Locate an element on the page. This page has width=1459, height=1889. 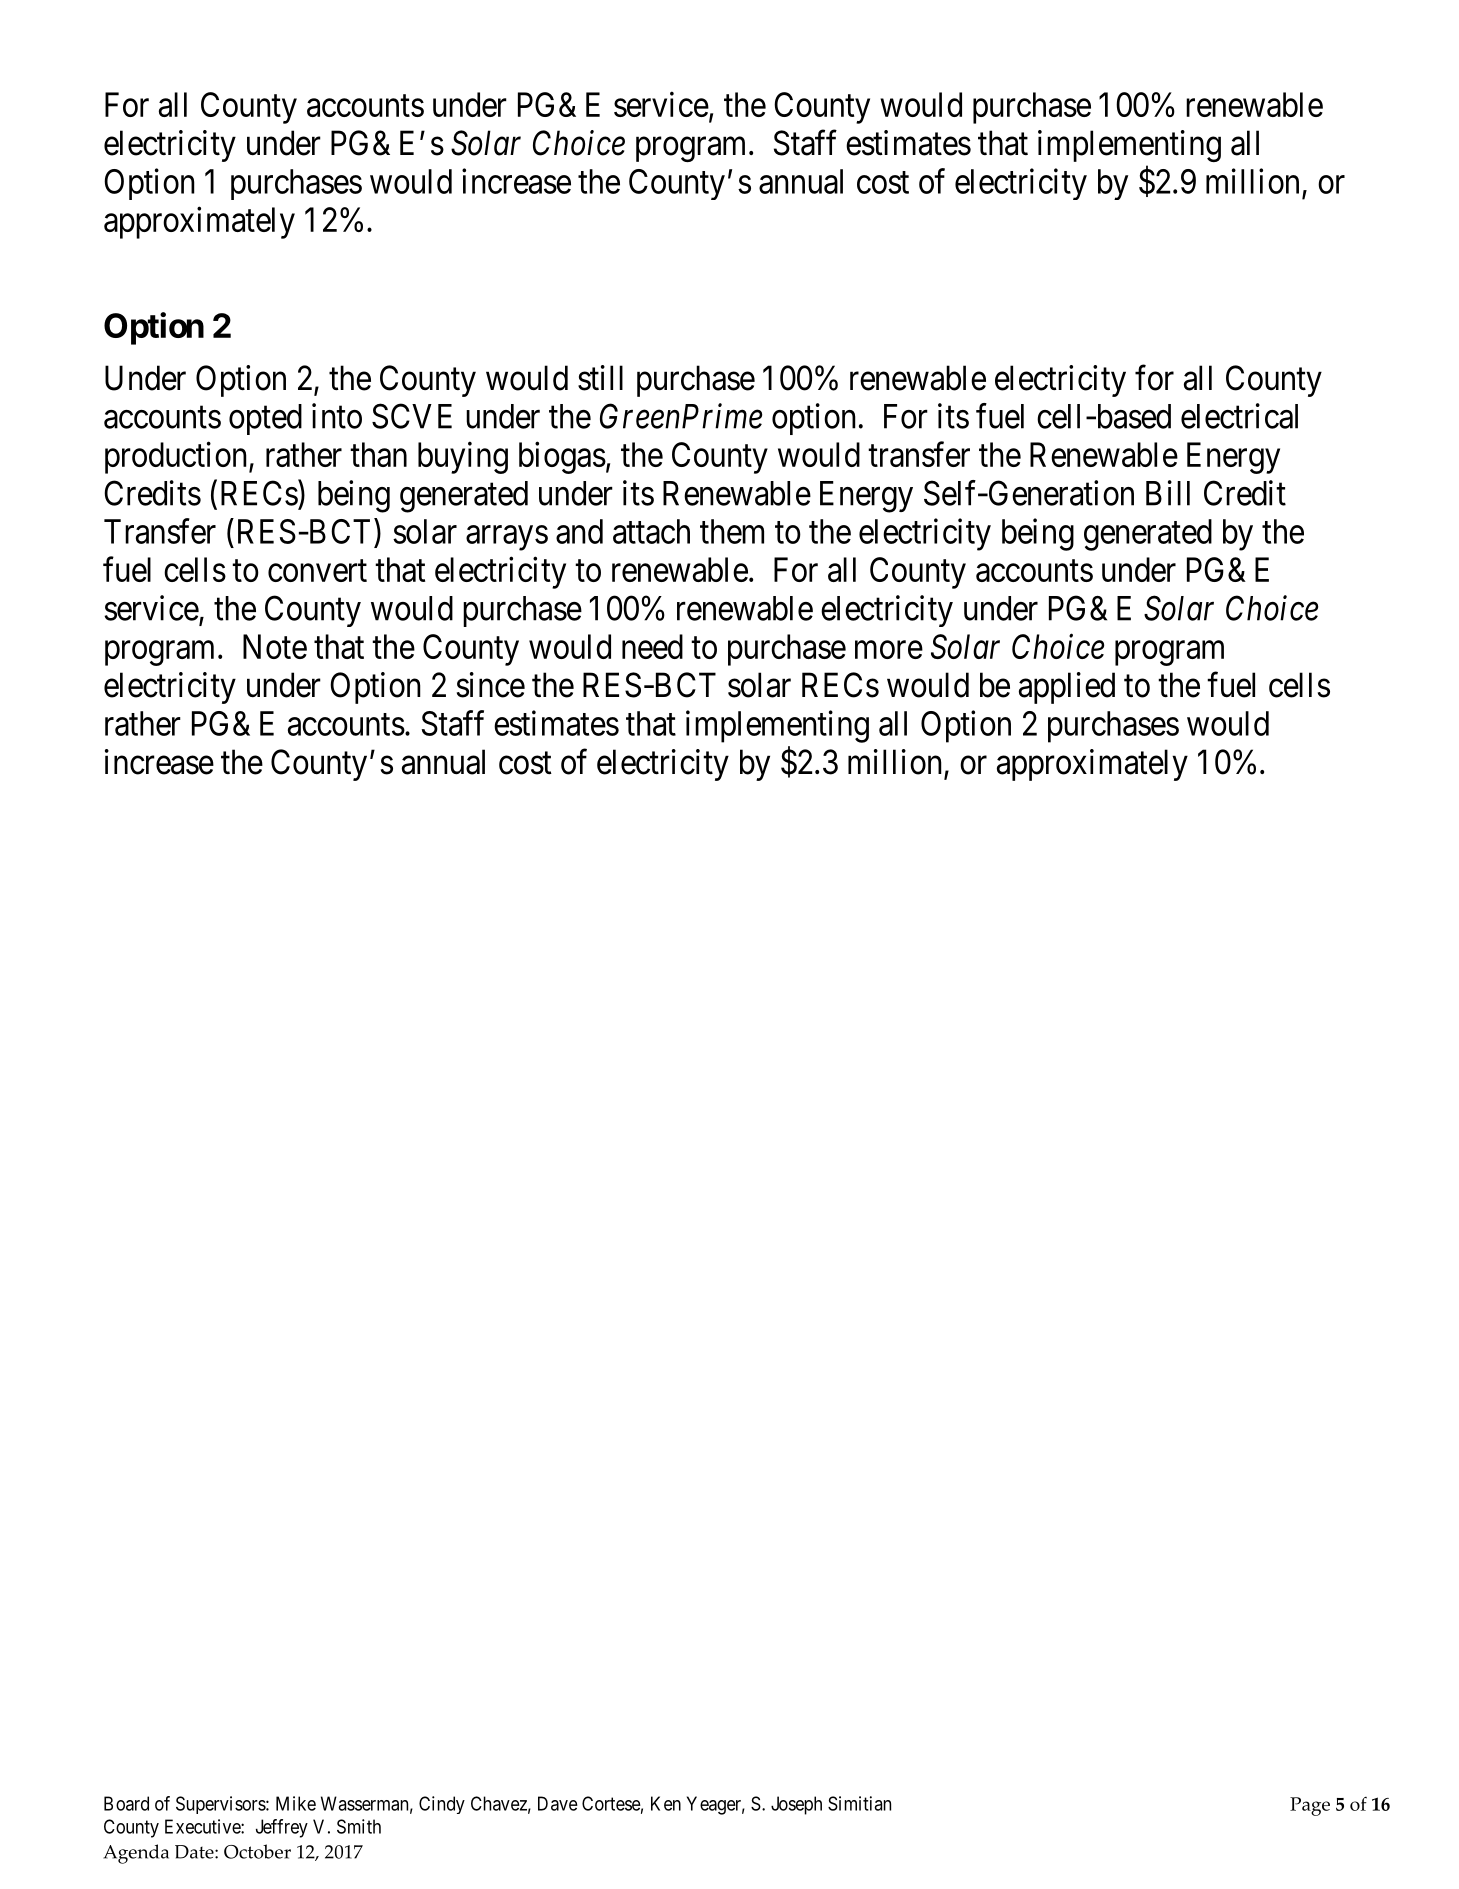
Mike is located at coordinates (296, 1803).
